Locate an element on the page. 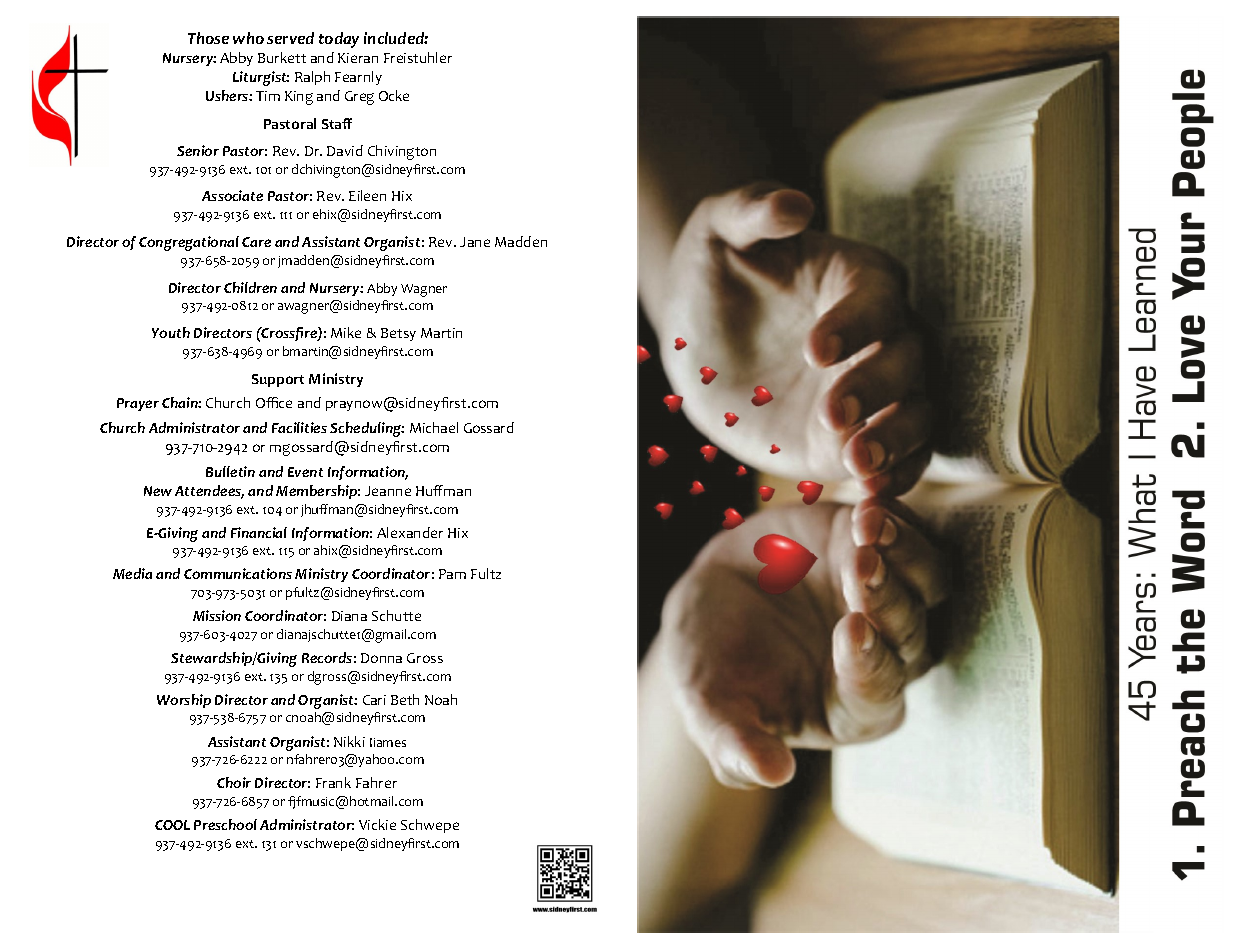 Image resolution: width=1233 pixels, height=952 pixels. Michael is located at coordinates (434, 427).
